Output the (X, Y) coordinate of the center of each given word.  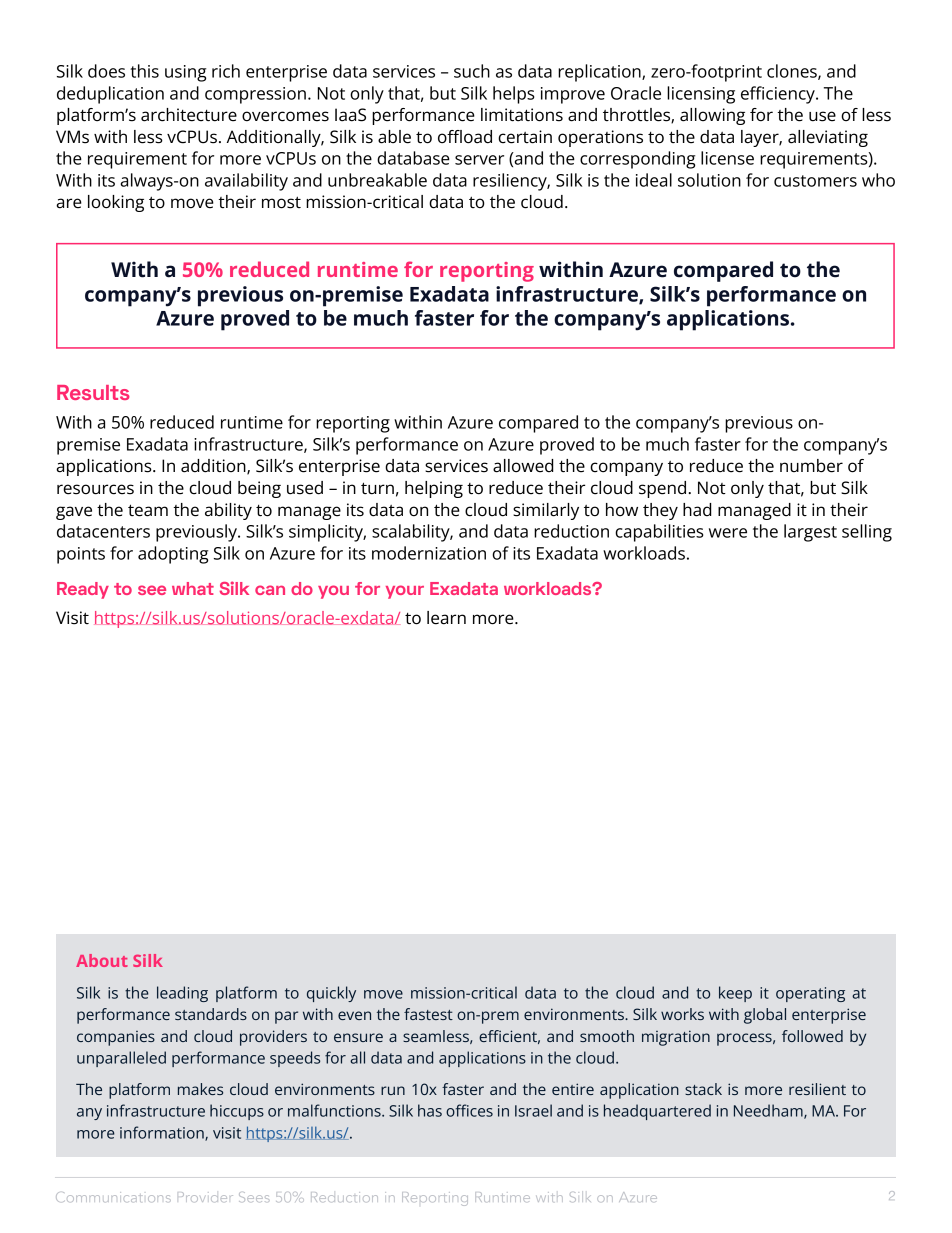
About (102, 960)
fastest (428, 1014)
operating (810, 994)
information (163, 1133)
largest (810, 533)
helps (513, 95)
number (811, 466)
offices (469, 1110)
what (193, 588)
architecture (189, 115)
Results (93, 392)
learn (446, 618)
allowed (523, 466)
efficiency (779, 95)
